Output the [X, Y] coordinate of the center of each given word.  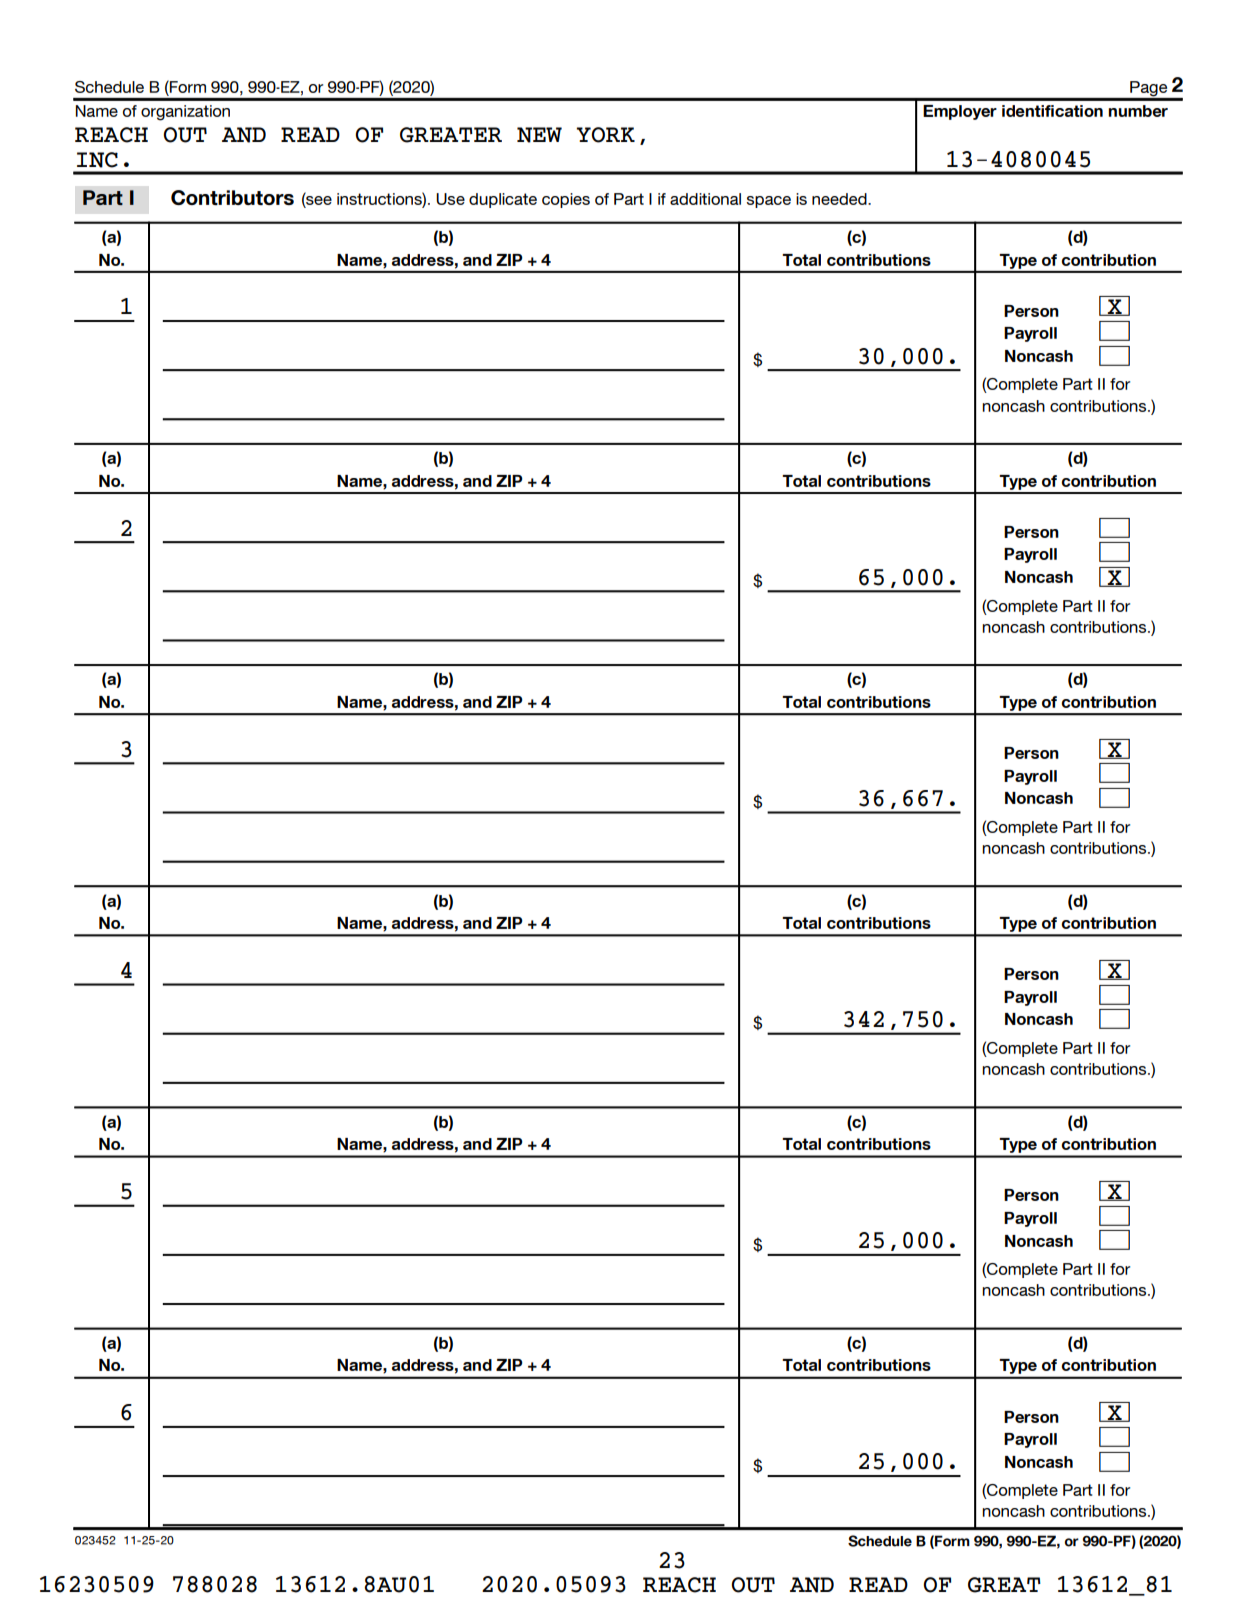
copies [566, 200]
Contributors [232, 197]
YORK [606, 135]
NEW [539, 135]
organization [185, 113]
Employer [960, 112]
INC [97, 160]
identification [1052, 111]
